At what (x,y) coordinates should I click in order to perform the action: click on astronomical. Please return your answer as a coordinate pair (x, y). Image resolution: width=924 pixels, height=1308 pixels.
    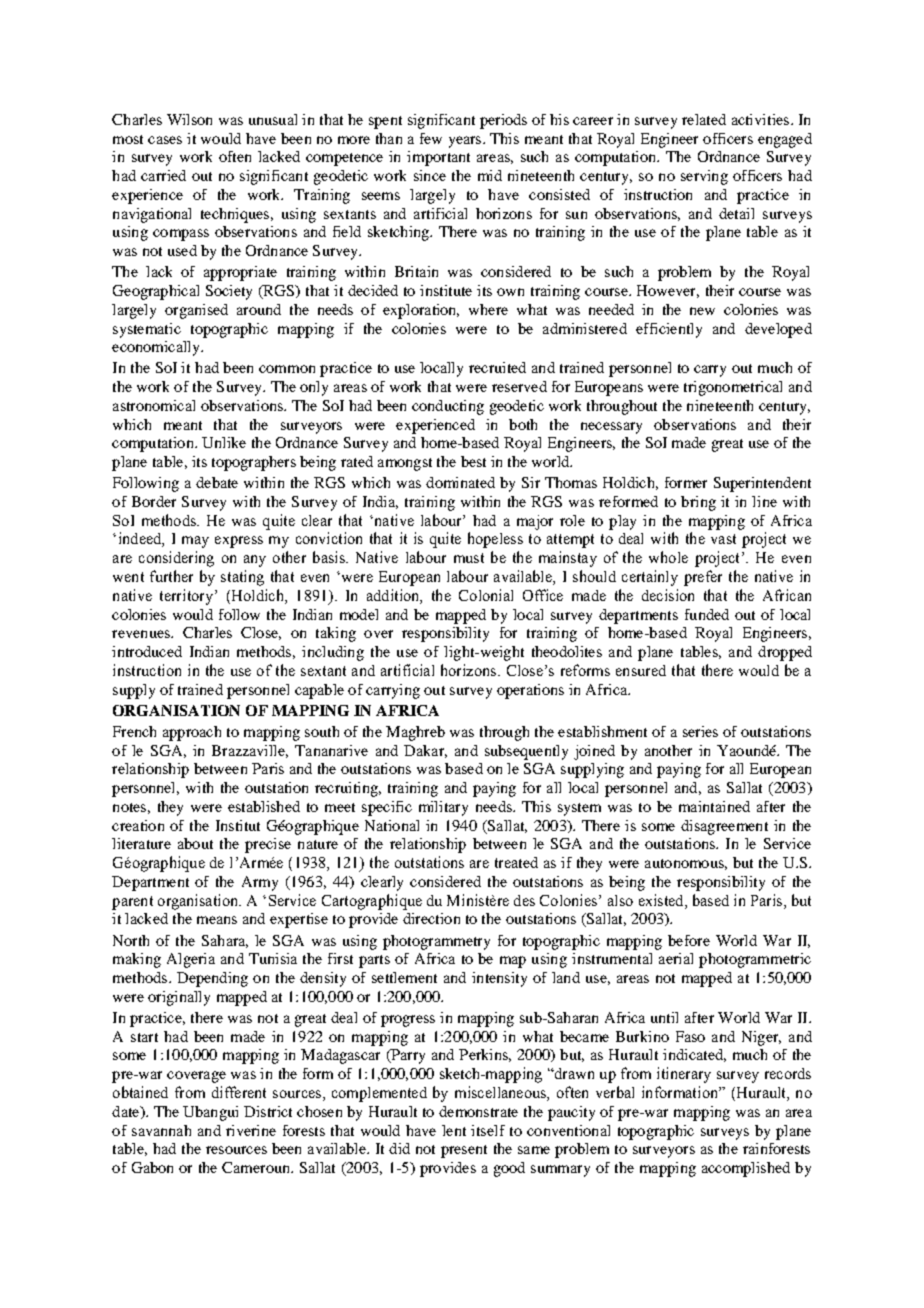
    Looking at the image, I should click on (154, 405).
